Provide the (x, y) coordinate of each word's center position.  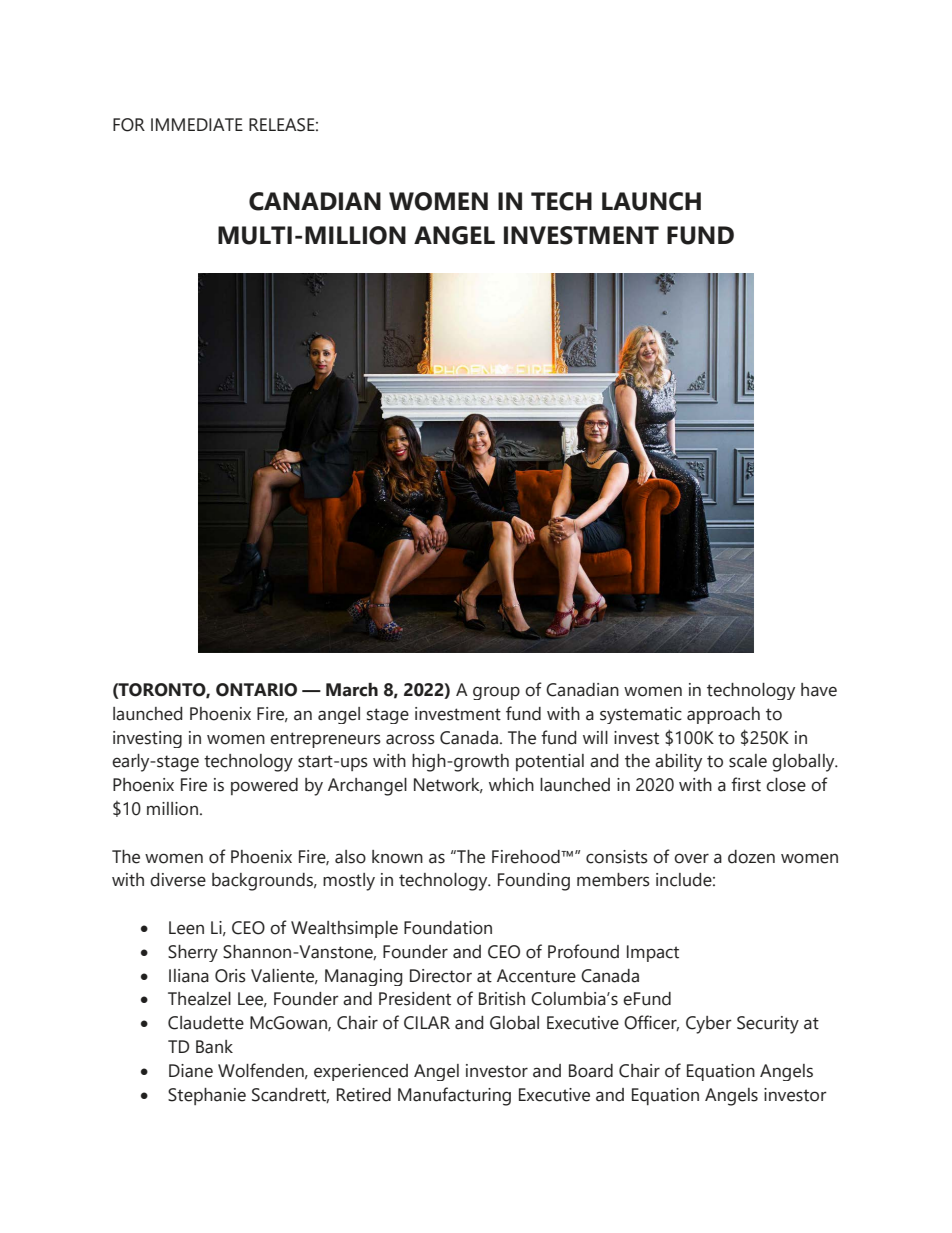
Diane (191, 1071)
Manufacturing (454, 1096)
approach (723, 715)
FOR (129, 125)
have (819, 690)
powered (264, 786)
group (496, 693)
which (511, 785)
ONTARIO (256, 690)
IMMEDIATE (197, 124)
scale (748, 761)
